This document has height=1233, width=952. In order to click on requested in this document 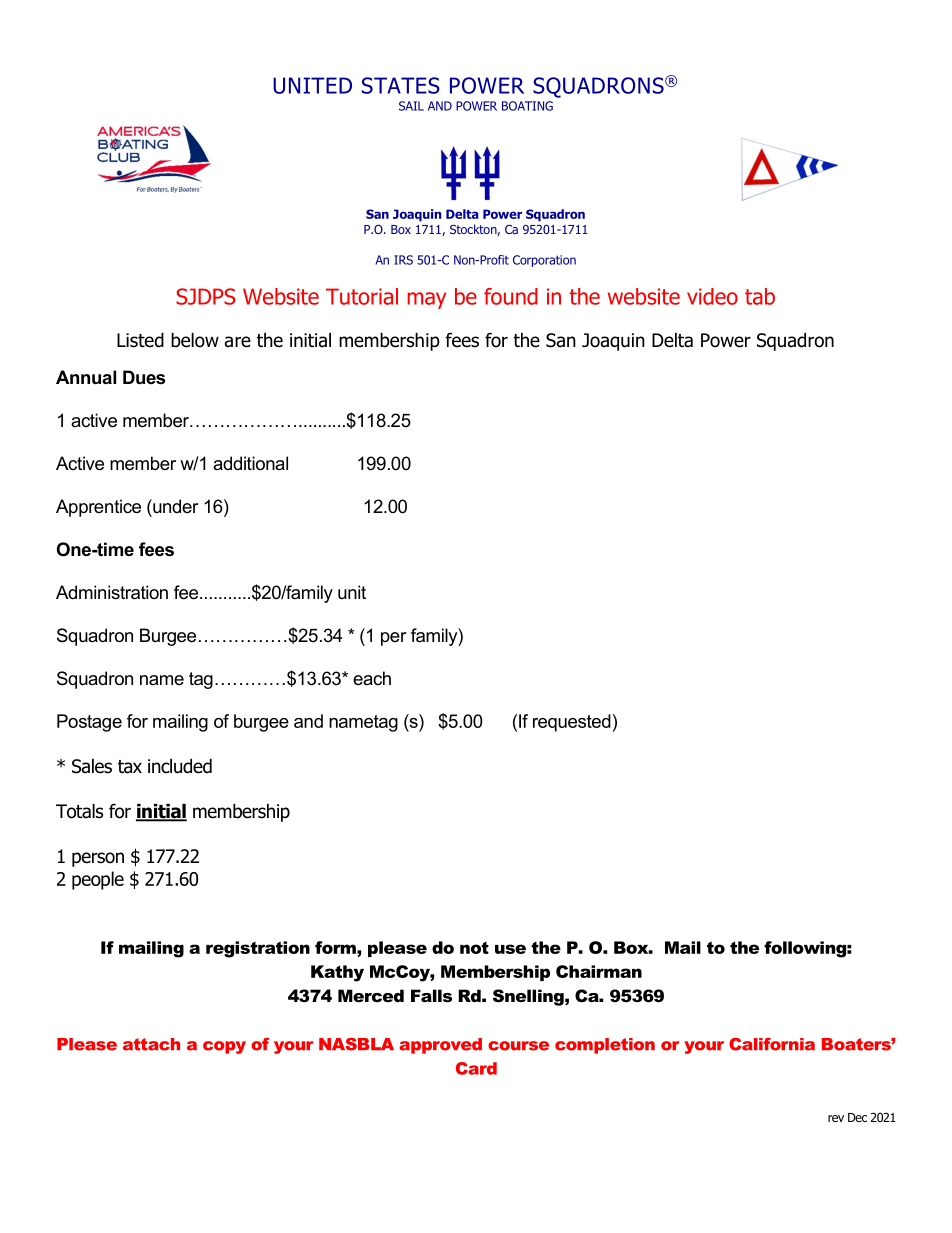, I will do `click(572, 723)`.
